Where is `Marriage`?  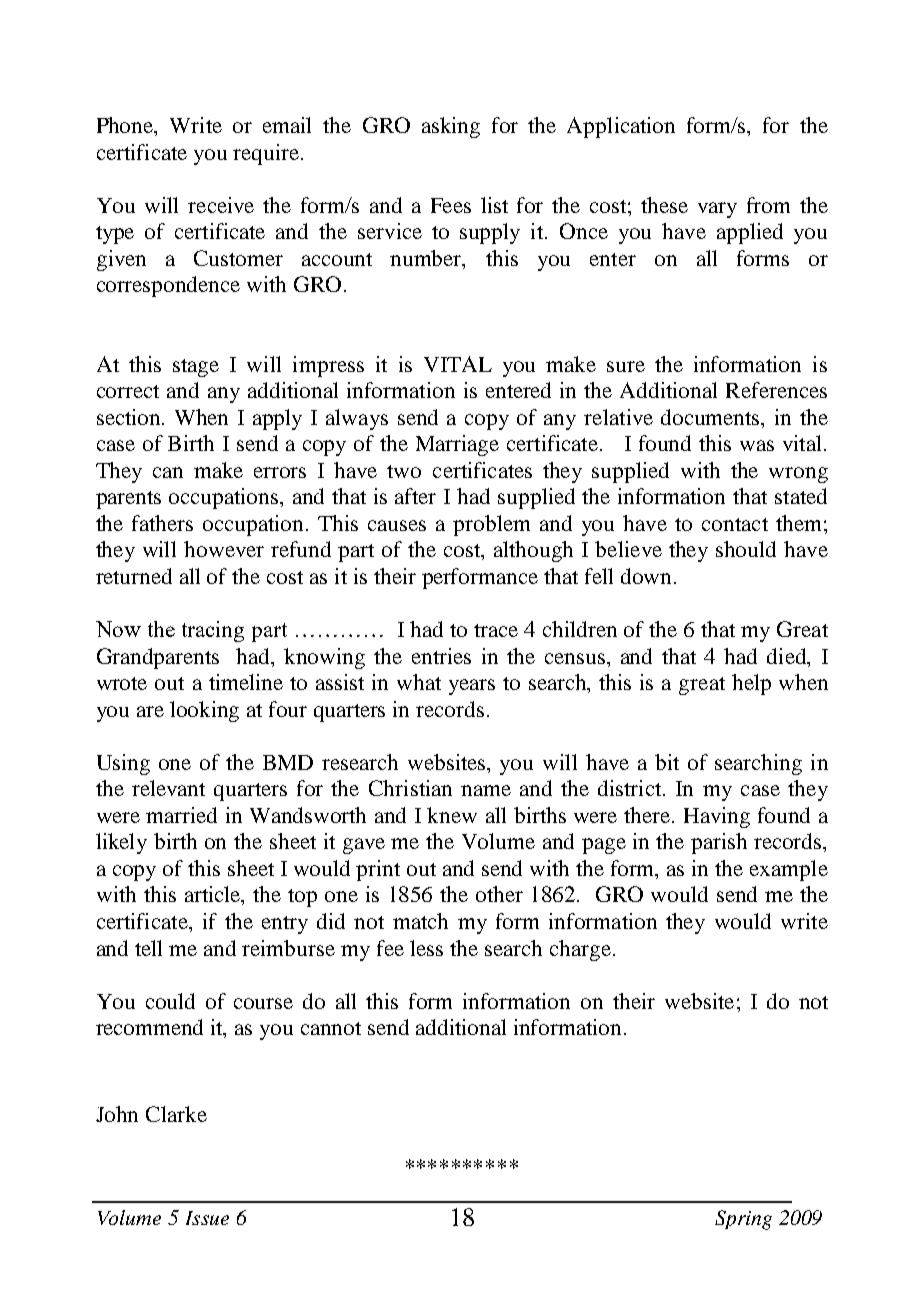
Marriage is located at coordinates (457, 445).
